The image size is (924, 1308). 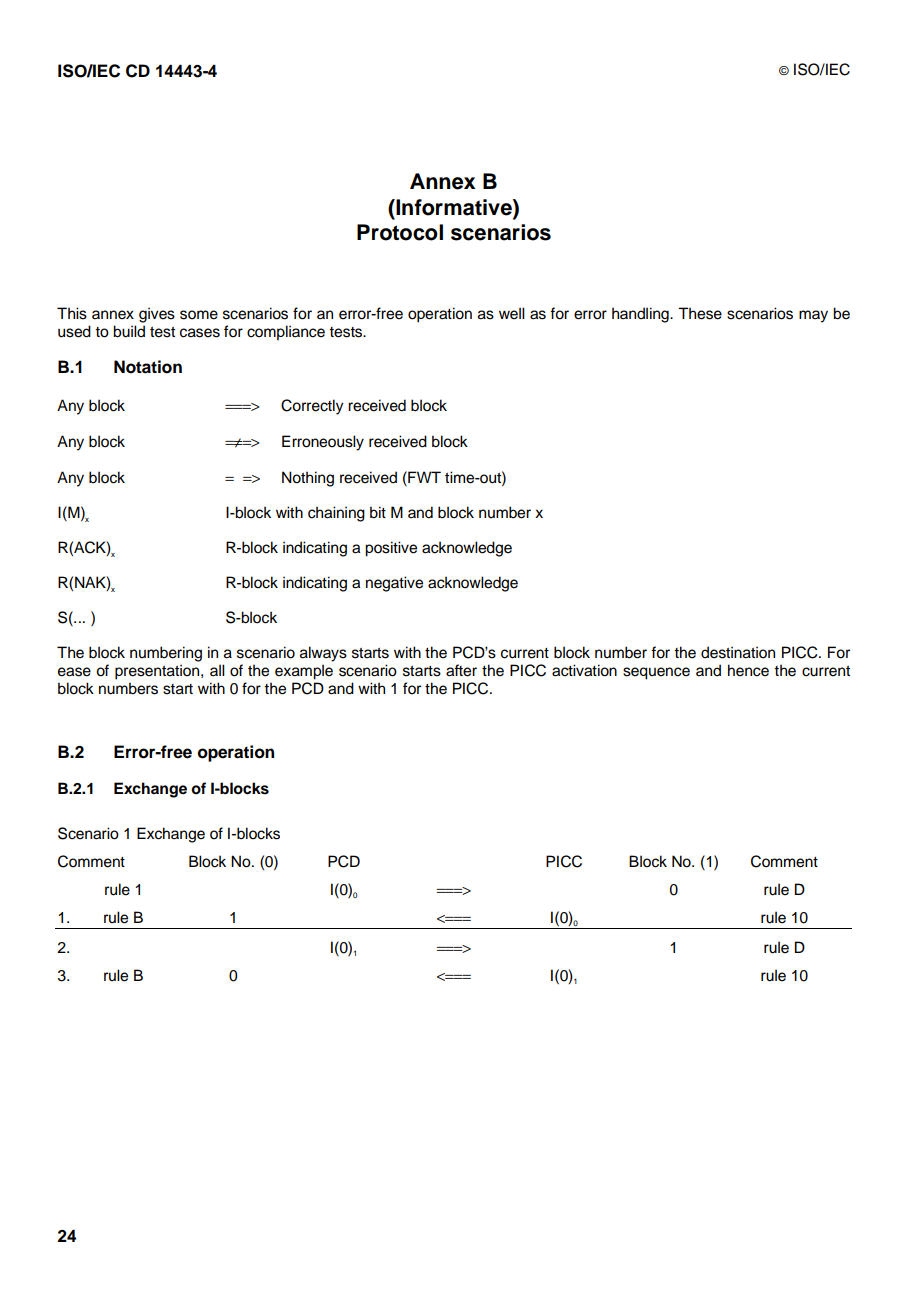 I want to click on gives, so click(x=157, y=315).
